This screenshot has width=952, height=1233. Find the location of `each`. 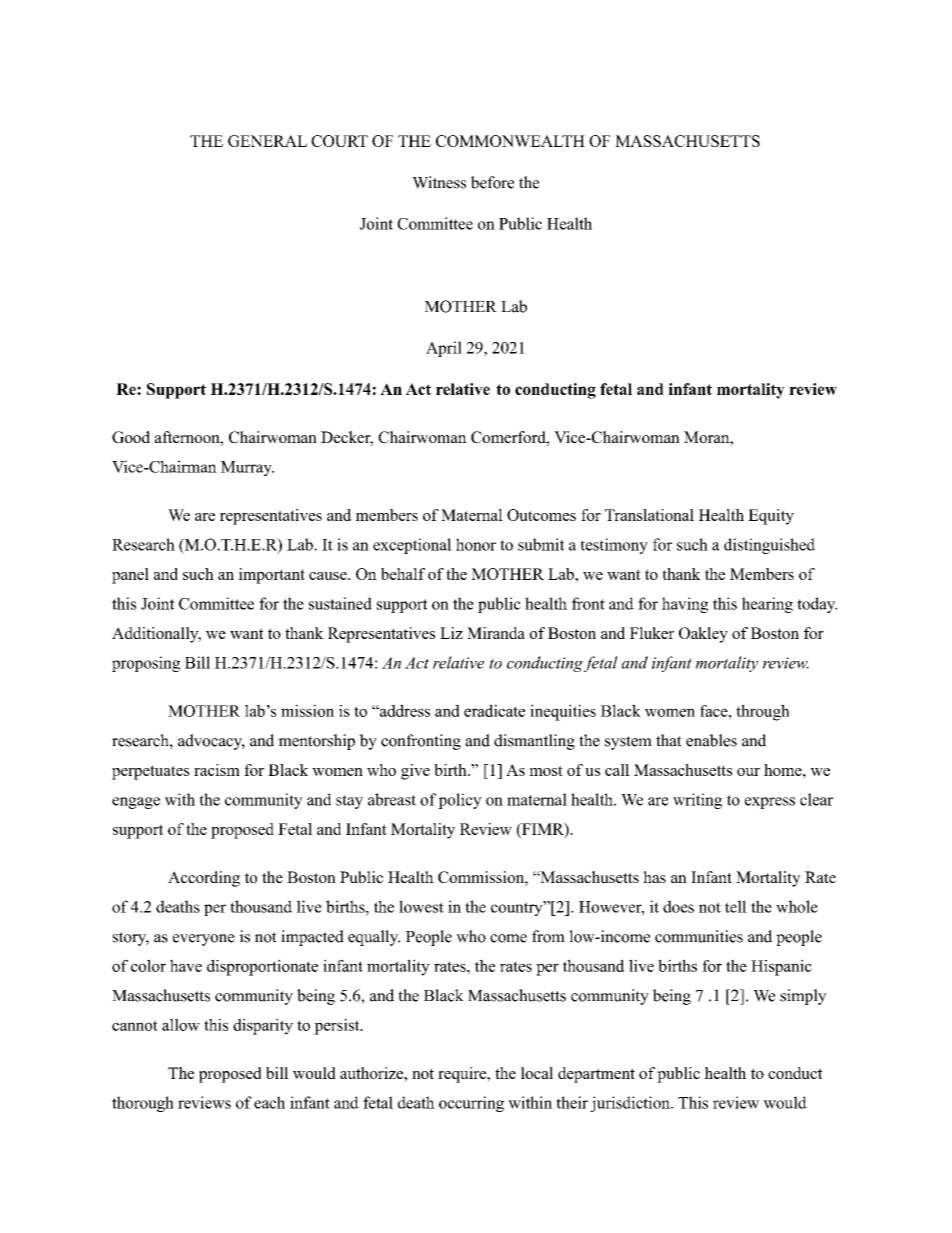

each is located at coordinates (269, 1102).
